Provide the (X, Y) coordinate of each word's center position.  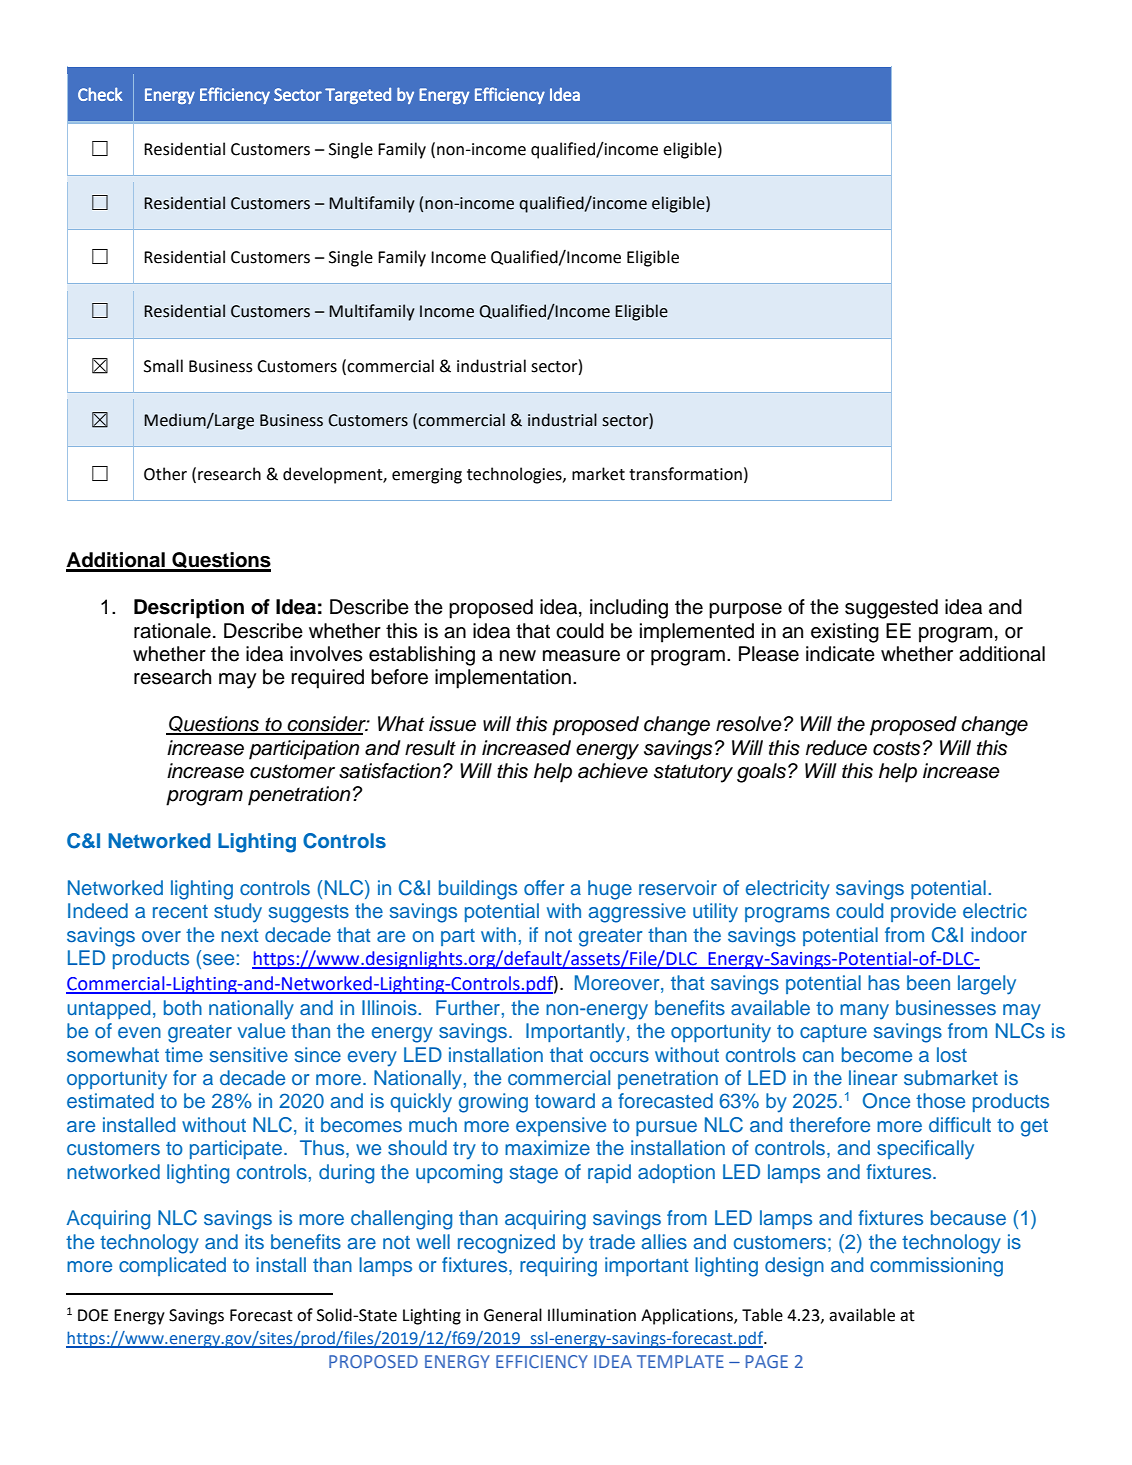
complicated (172, 1266)
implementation (503, 679)
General (513, 1315)
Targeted (358, 95)
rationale (172, 631)
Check (100, 94)
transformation (685, 474)
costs (896, 748)
